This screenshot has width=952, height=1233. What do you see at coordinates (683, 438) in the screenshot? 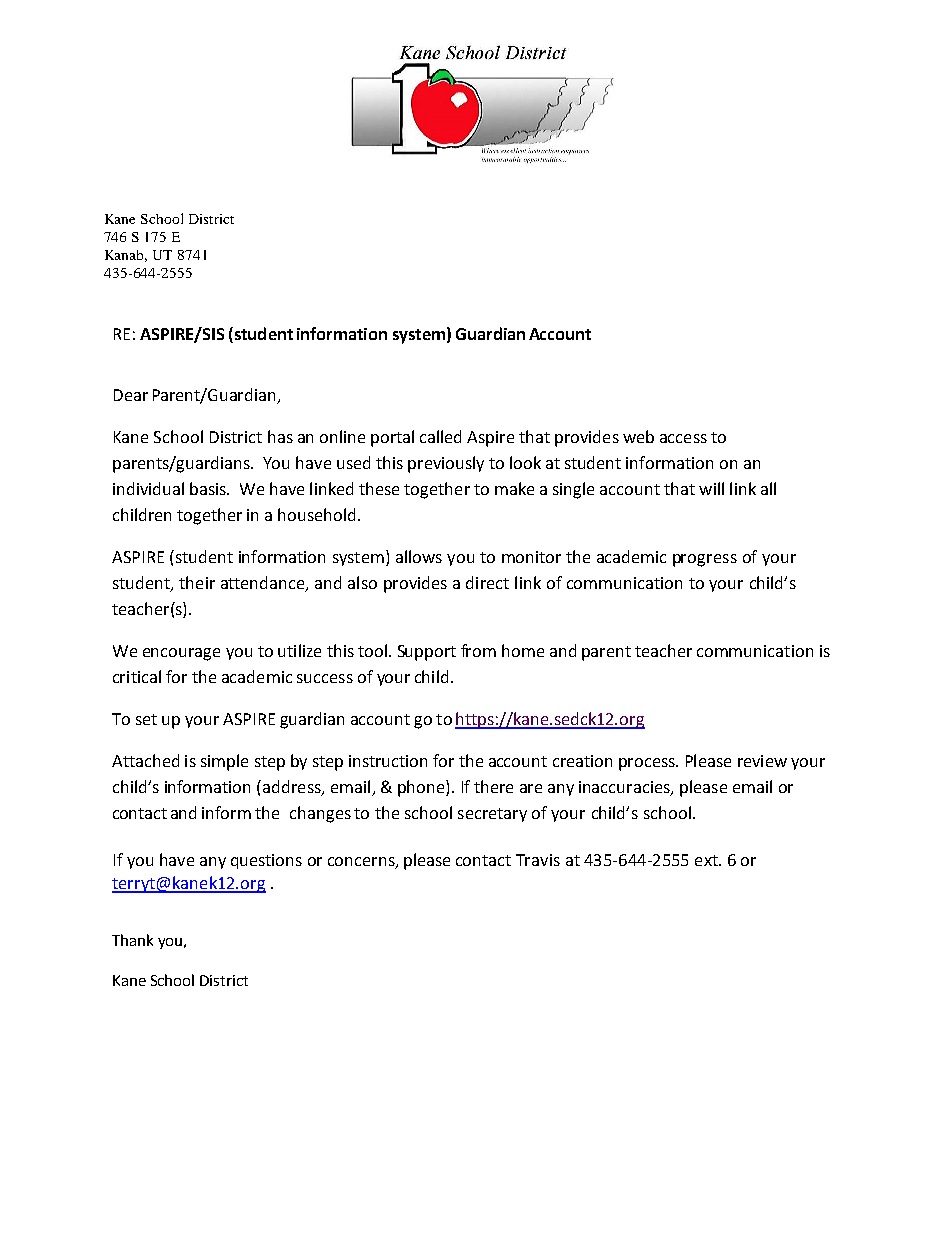
I see `access` at bounding box center [683, 438].
